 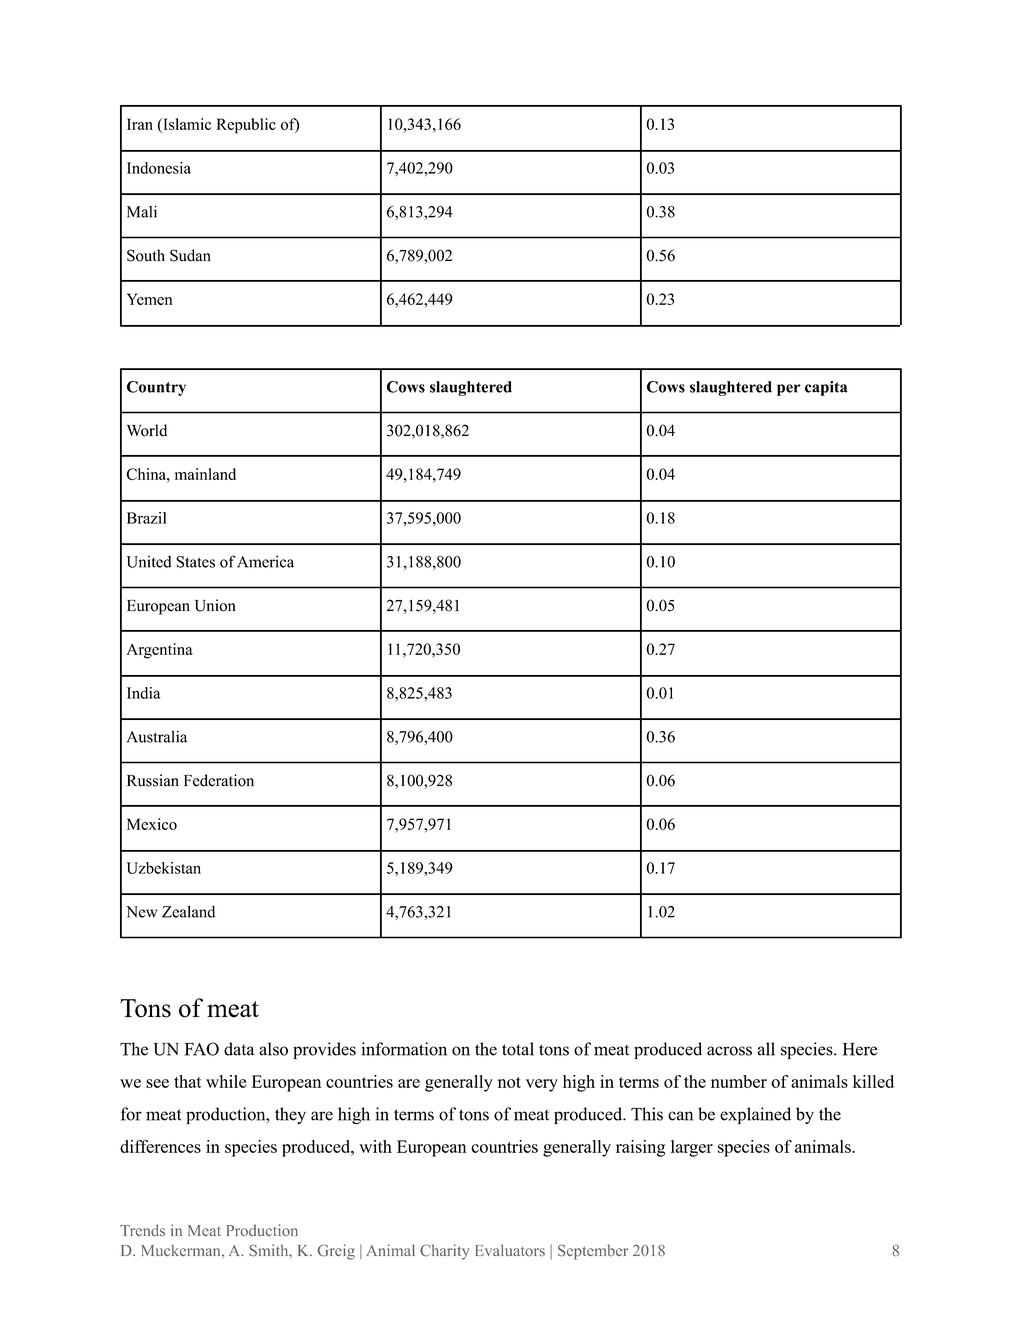 I want to click on Trends, so click(x=142, y=1230).
